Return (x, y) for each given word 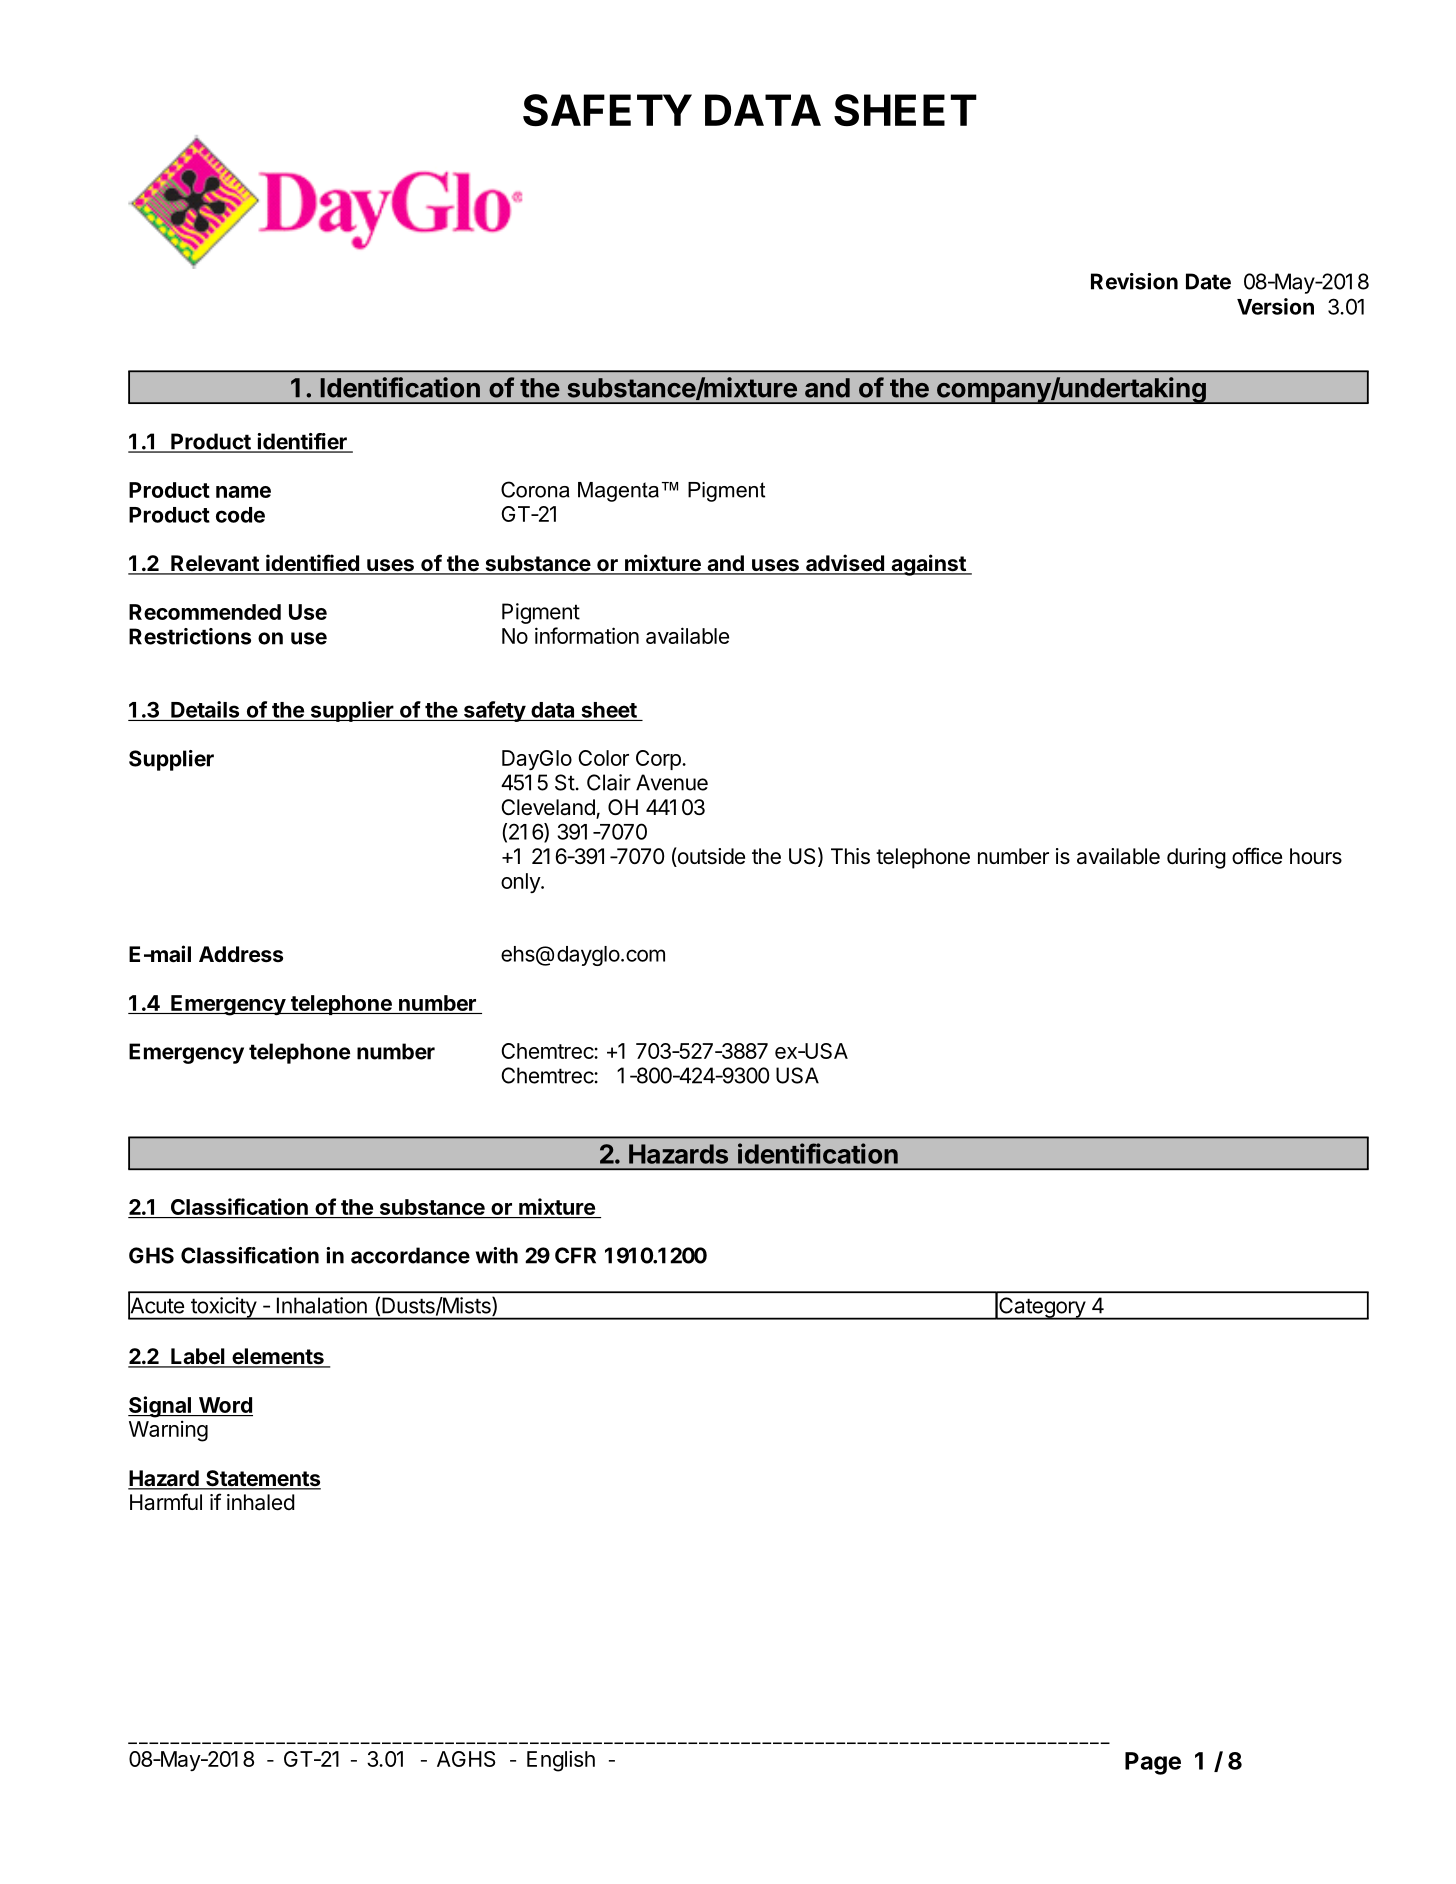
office (1257, 856)
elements (278, 1357)
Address (241, 954)
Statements (262, 1479)
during (1196, 858)
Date (1208, 281)
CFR (575, 1255)
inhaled (261, 1502)
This (850, 856)
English (561, 1761)
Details (205, 709)
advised (845, 564)
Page (1153, 1763)
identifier (302, 442)
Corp (659, 760)
